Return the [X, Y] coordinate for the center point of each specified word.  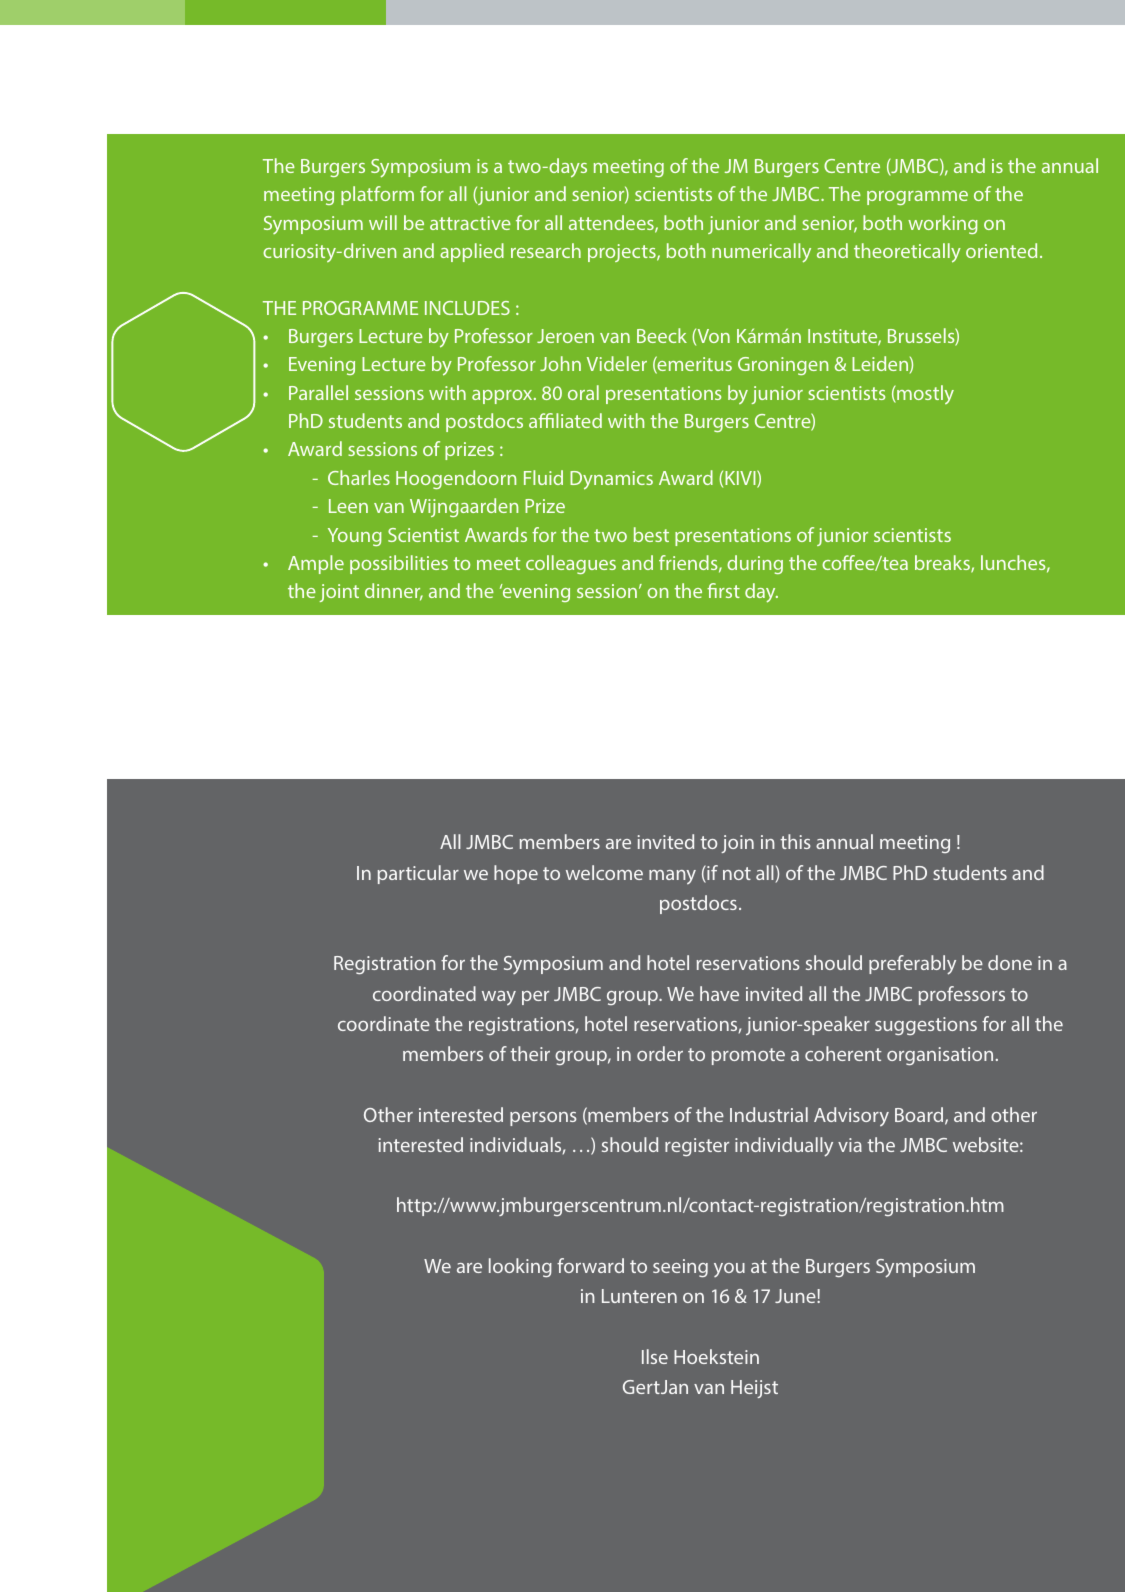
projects [623, 253]
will [383, 222]
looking [520, 1267]
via [850, 1145]
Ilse [655, 1356]
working [943, 224]
